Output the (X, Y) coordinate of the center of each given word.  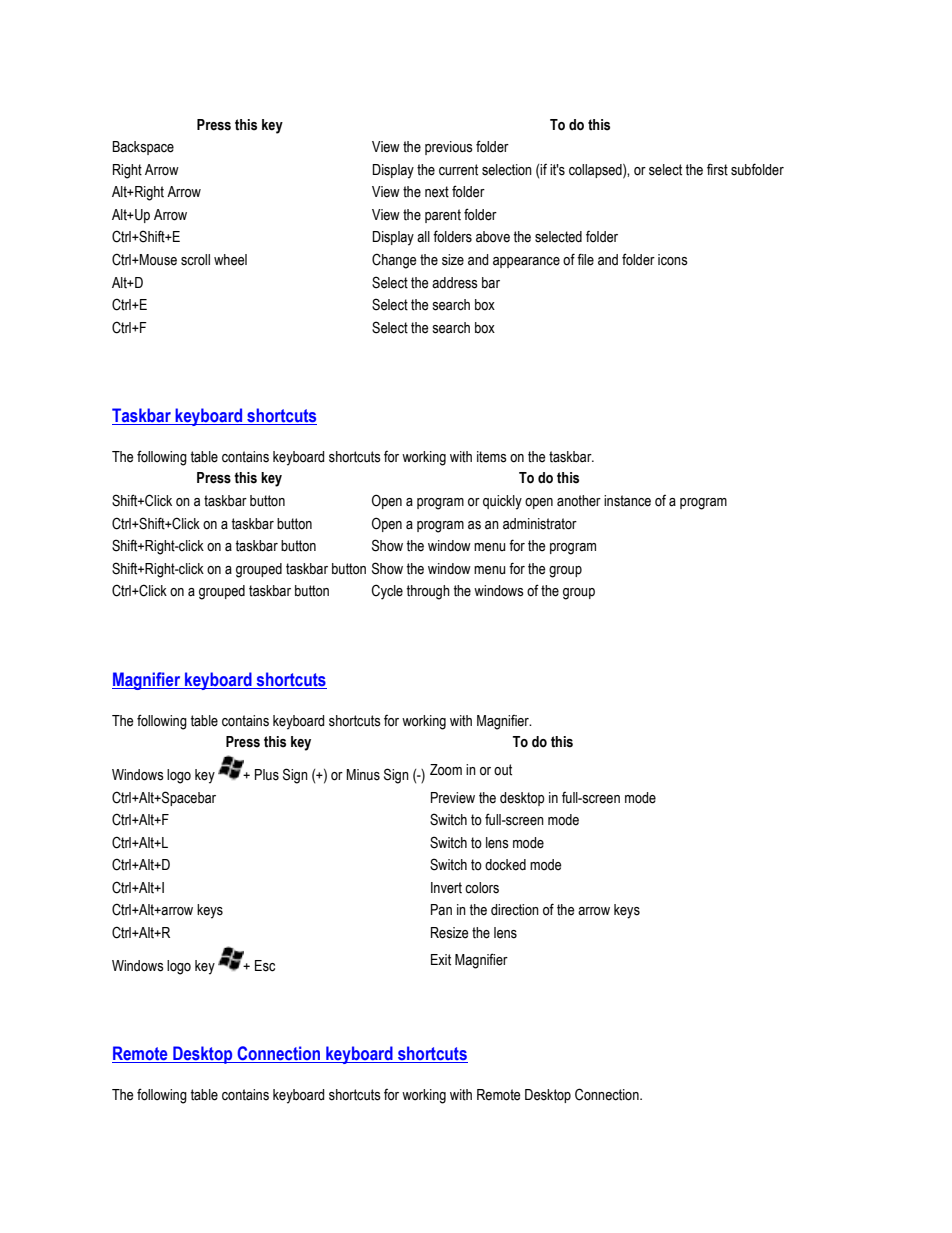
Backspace (143, 148)
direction (515, 910)
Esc (265, 966)
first (717, 170)
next (437, 192)
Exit (441, 960)
